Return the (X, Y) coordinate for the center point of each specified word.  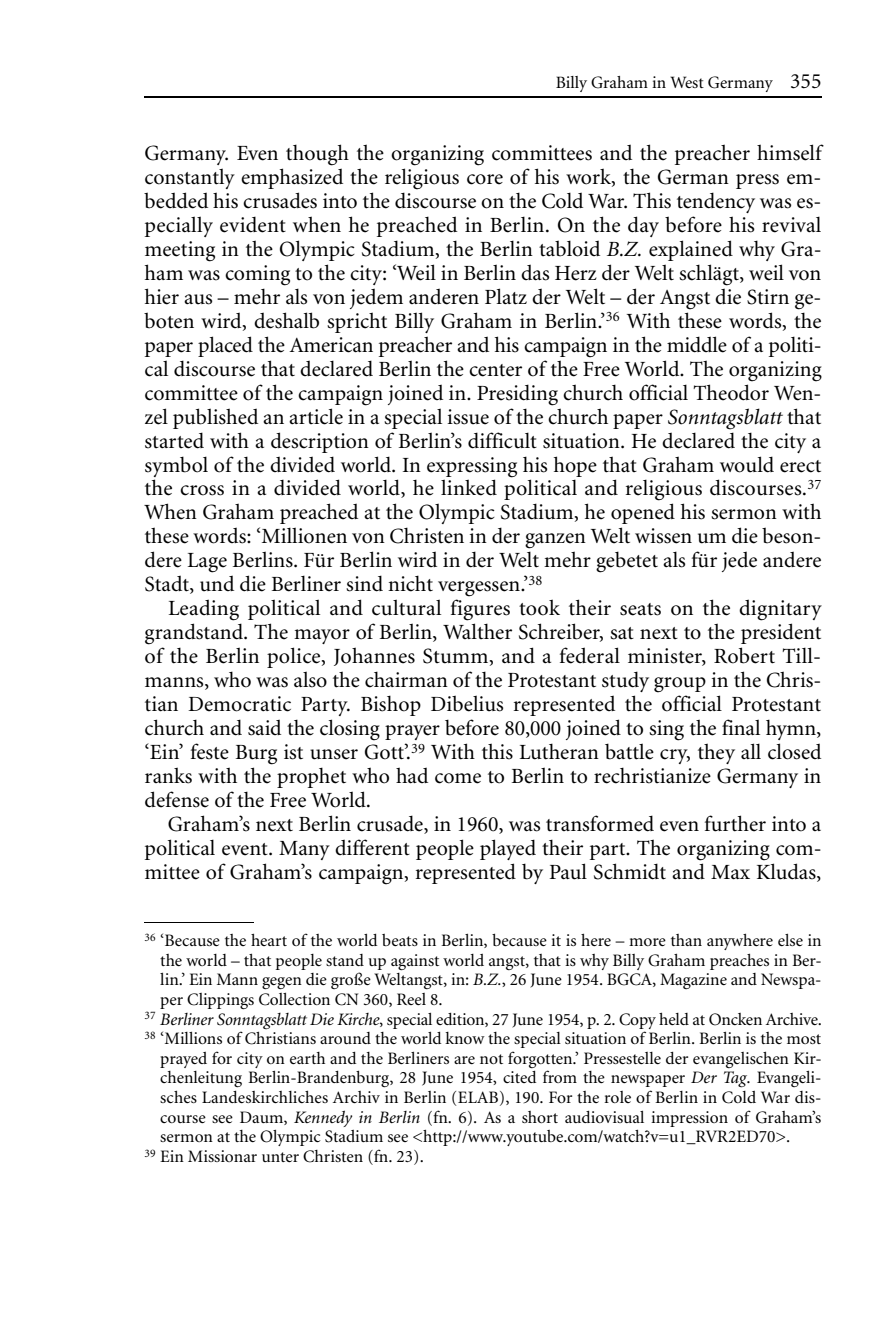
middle (697, 344)
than (686, 940)
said (264, 727)
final (741, 727)
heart (269, 940)
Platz (506, 296)
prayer (412, 732)
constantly (190, 178)
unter (280, 1157)
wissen (663, 536)
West (687, 82)
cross (202, 490)
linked (469, 487)
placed (225, 346)
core (485, 179)
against (415, 962)
